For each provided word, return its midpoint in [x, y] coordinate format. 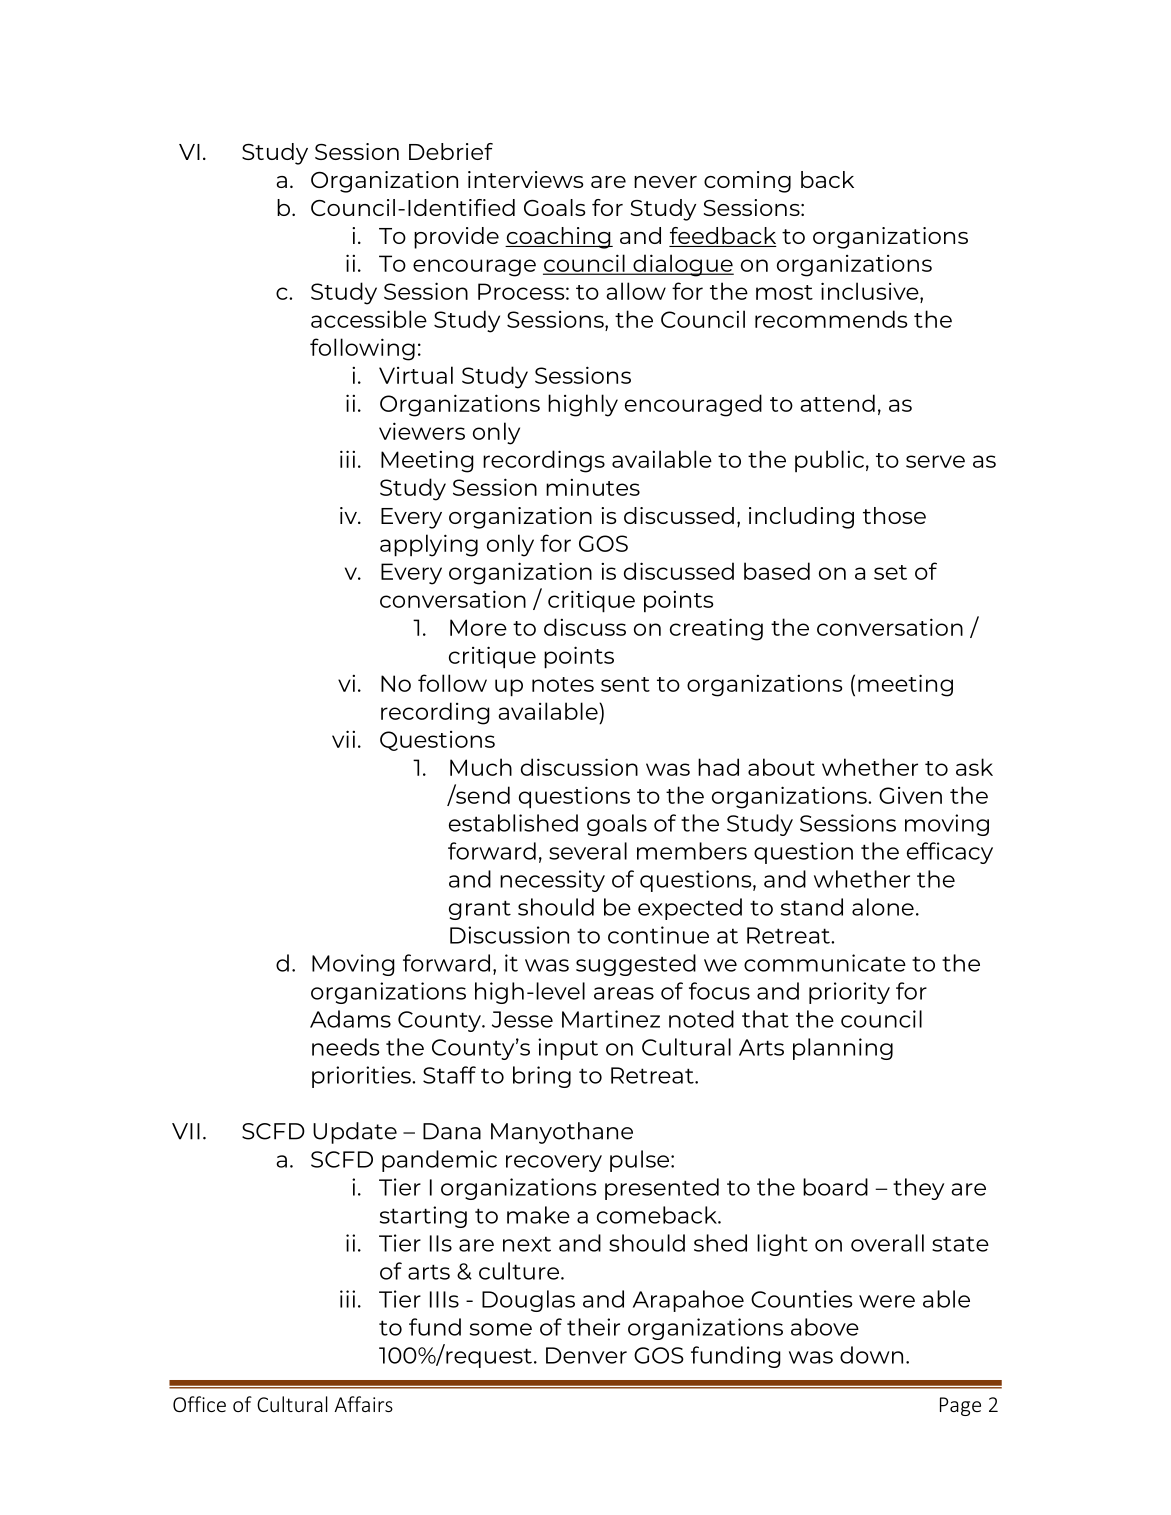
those [894, 515]
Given [910, 795]
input [568, 1049]
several [588, 851]
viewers [422, 431]
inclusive [871, 291]
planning [843, 1049]
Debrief [451, 151]
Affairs [364, 1404]
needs [346, 1047]
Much [481, 767]
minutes [593, 487]
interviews [526, 179]
